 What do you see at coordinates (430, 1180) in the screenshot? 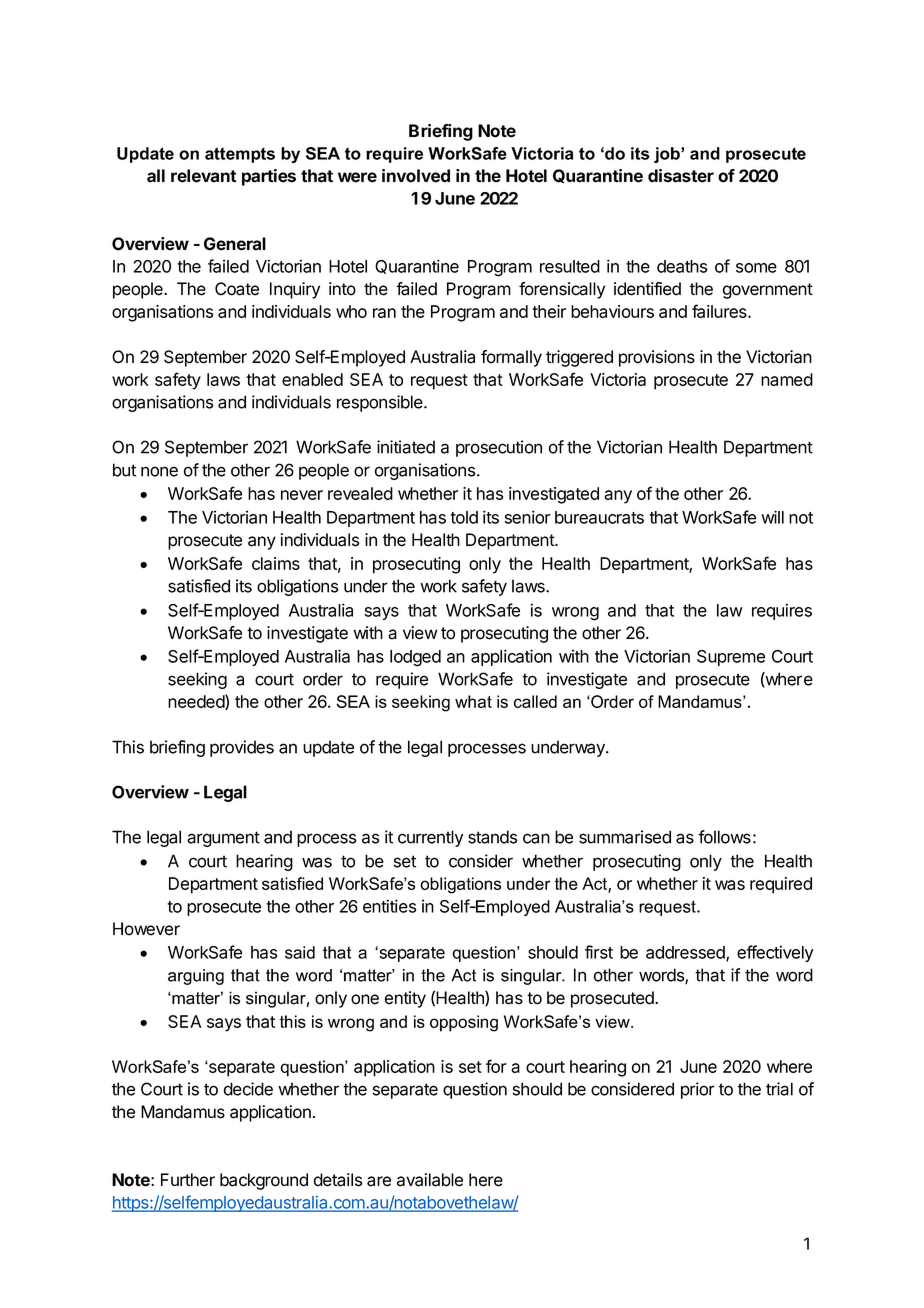
I see `available` at bounding box center [430, 1180].
